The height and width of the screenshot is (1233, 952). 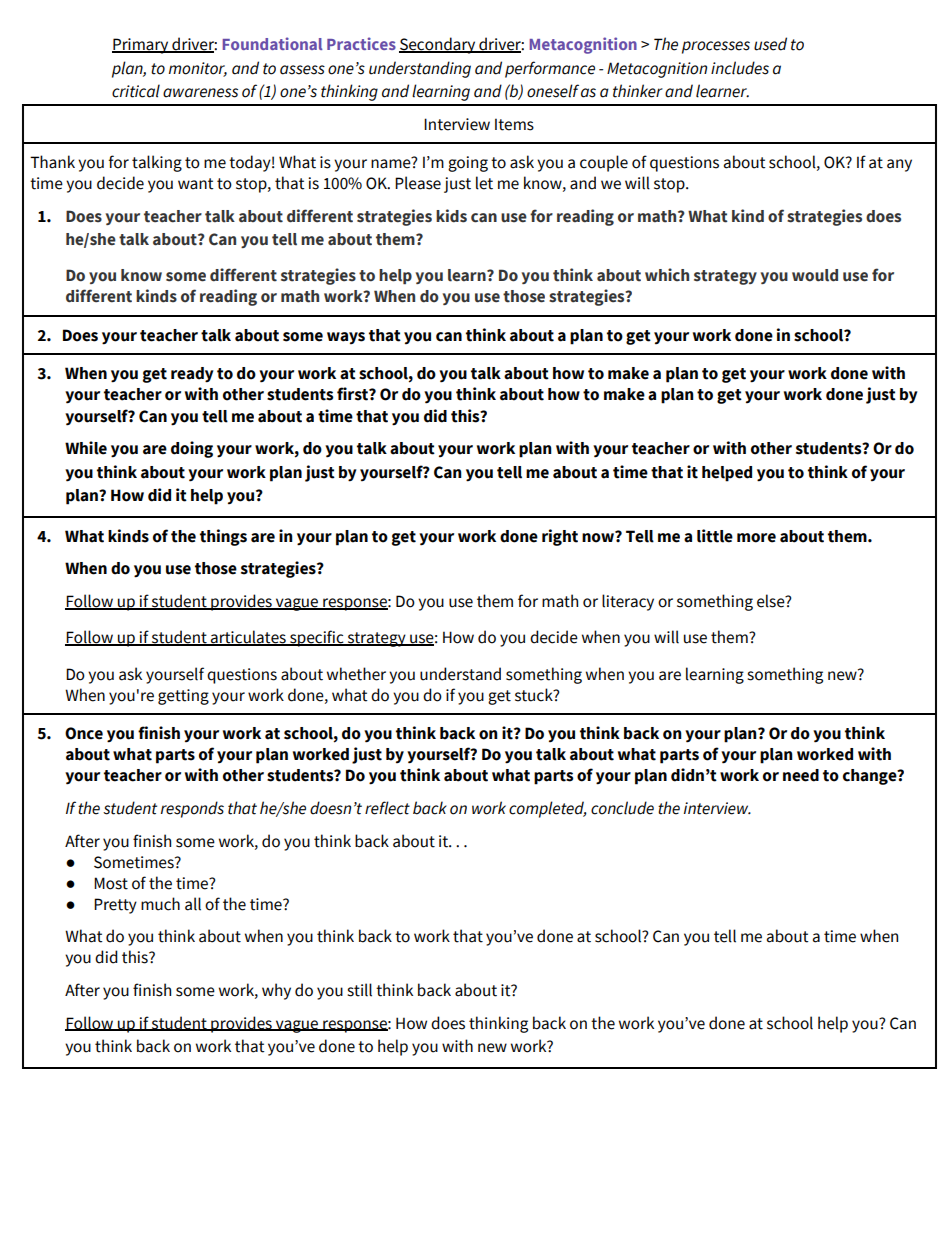 I want to click on still, so click(x=359, y=990).
